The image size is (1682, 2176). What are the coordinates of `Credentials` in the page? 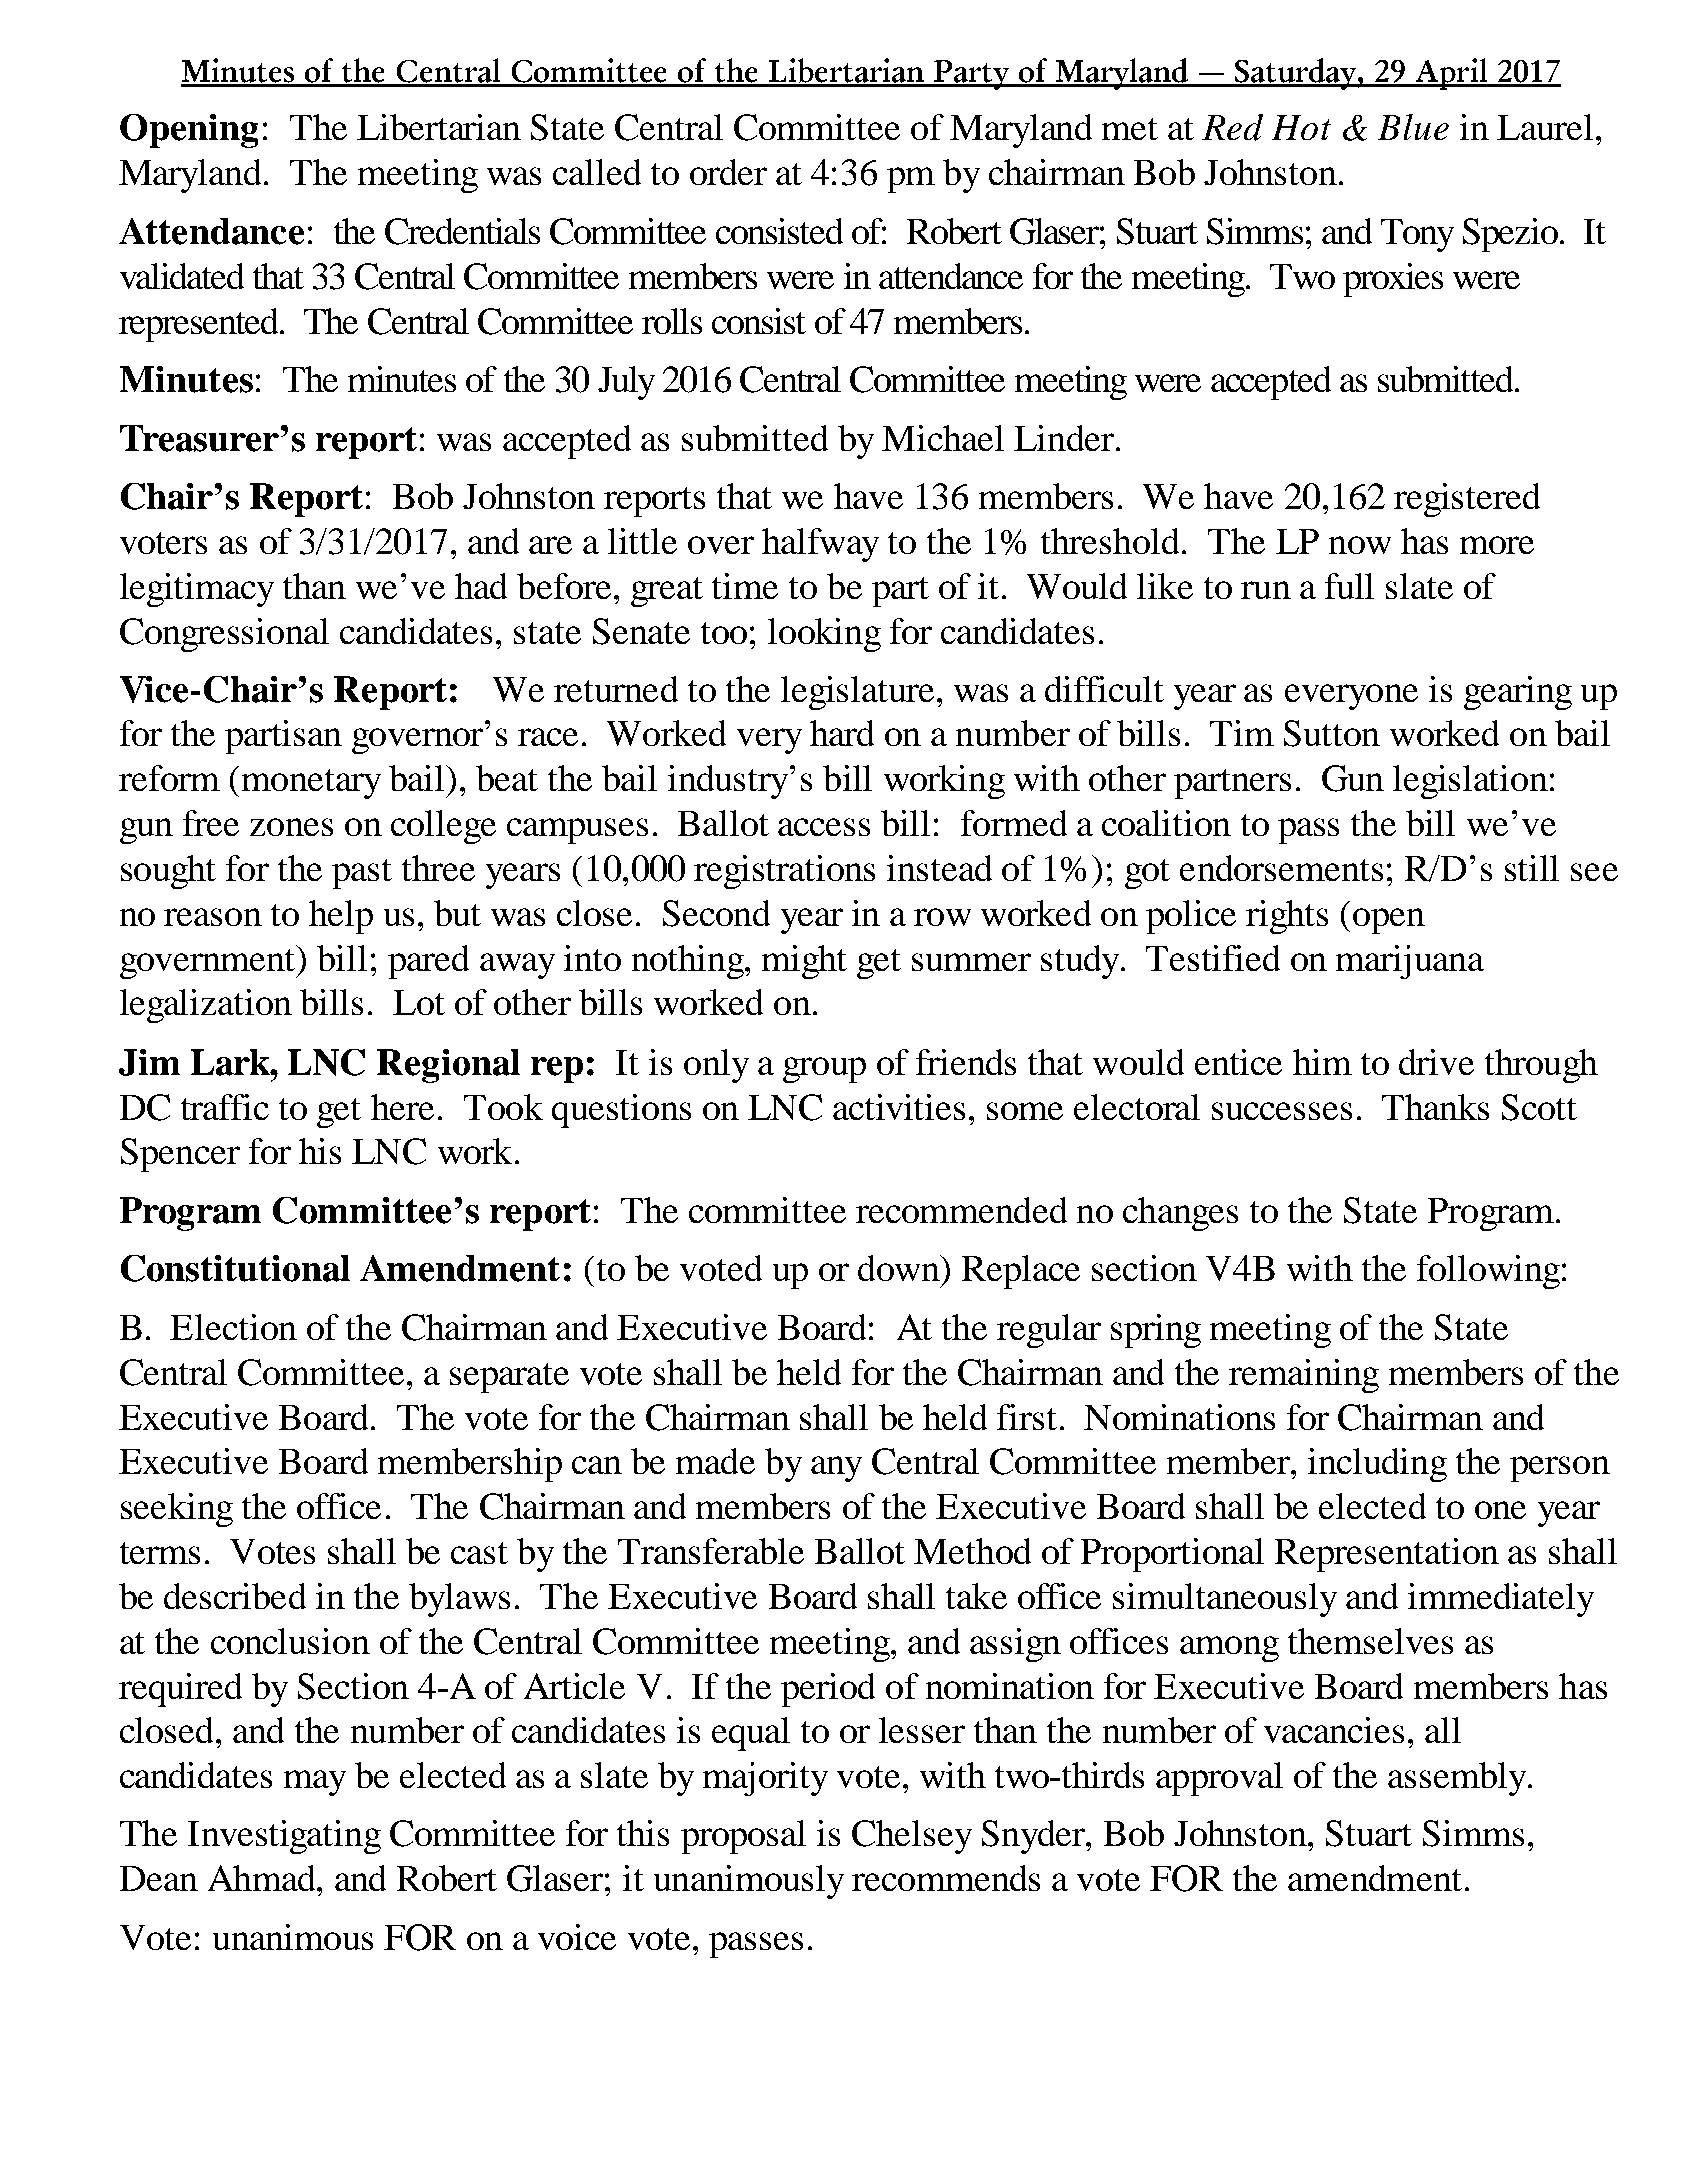 It's located at (462, 231).
